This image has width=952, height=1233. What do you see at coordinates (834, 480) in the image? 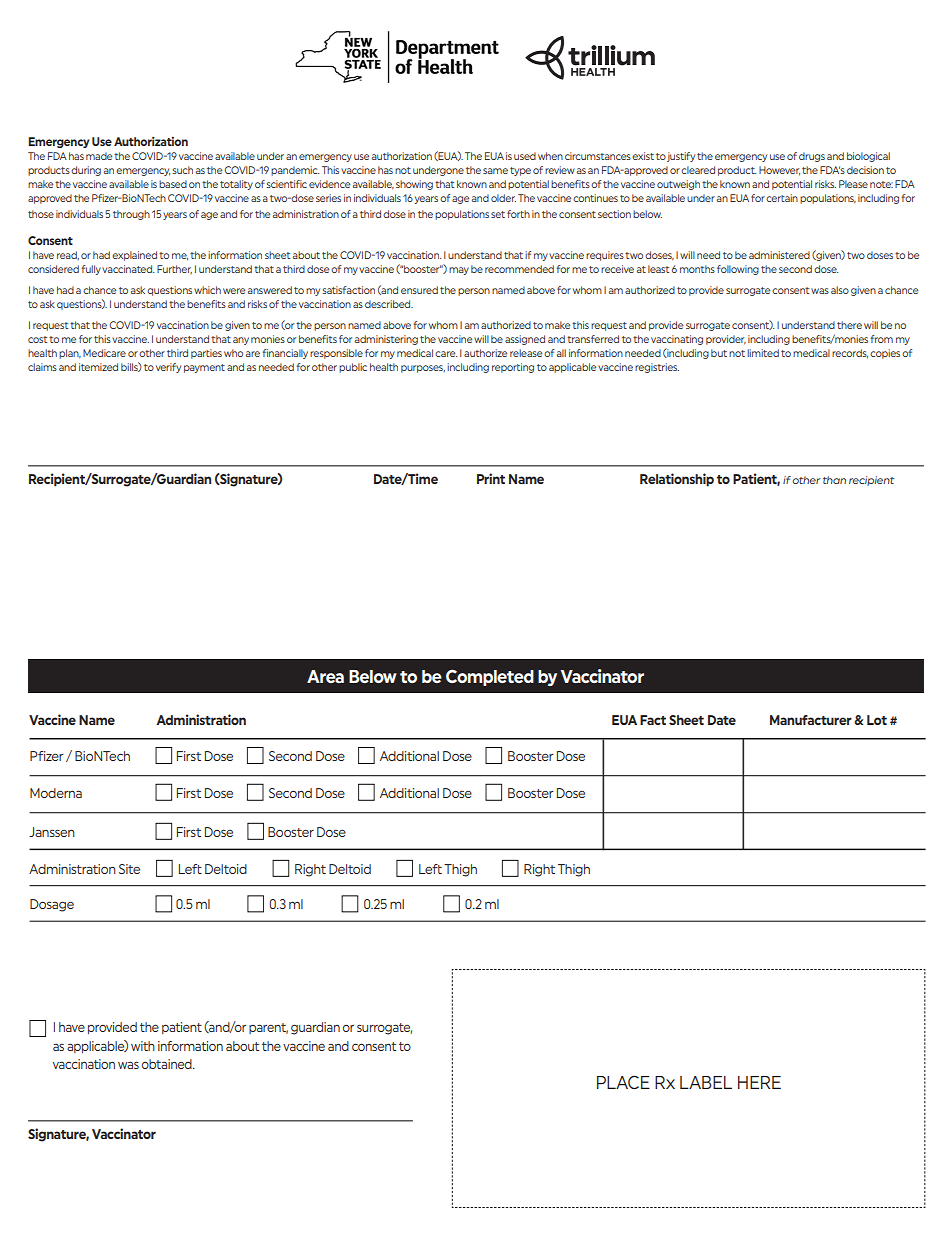
I see `than` at bounding box center [834, 480].
